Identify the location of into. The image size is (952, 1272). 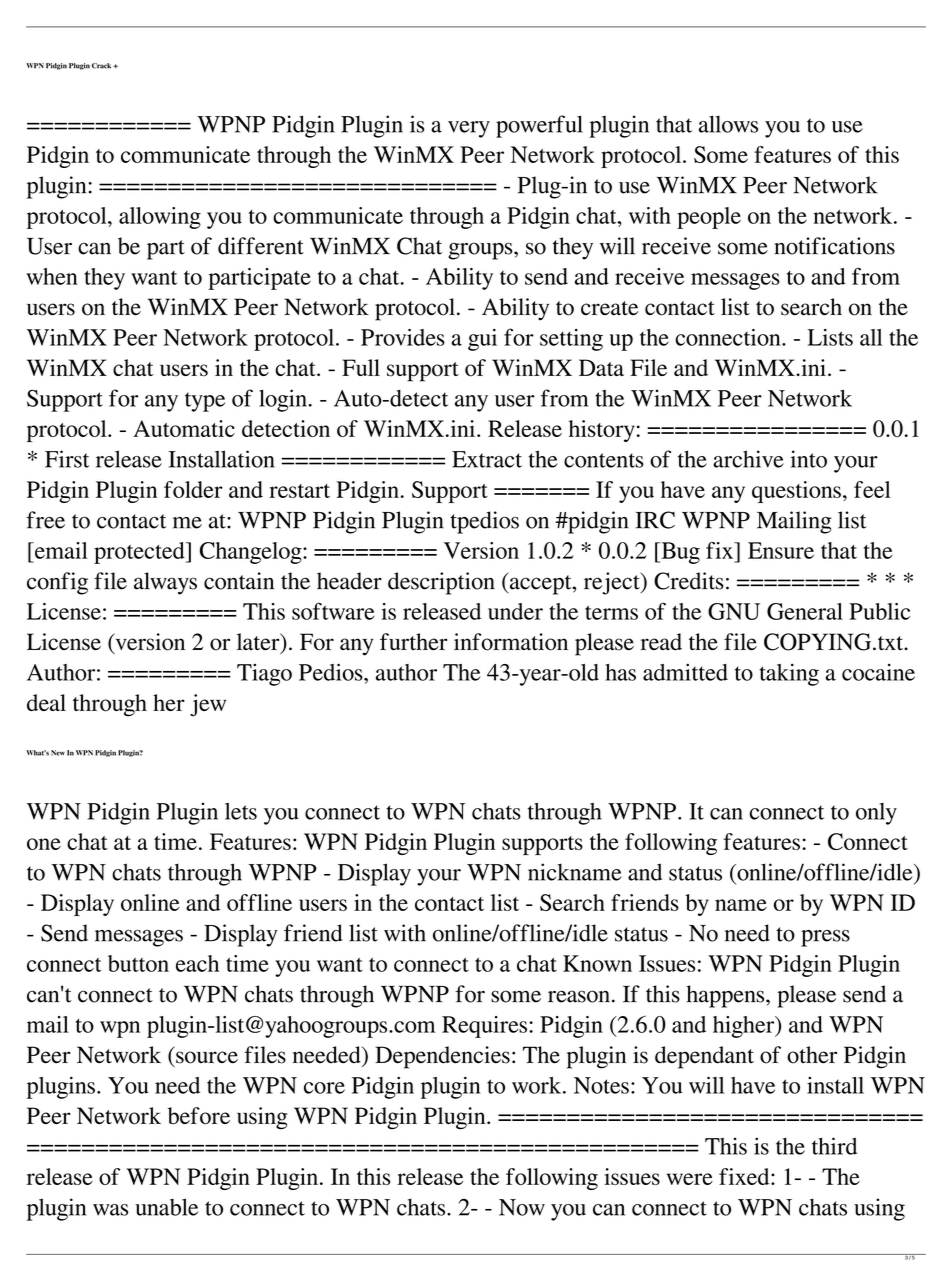
(809, 459).
